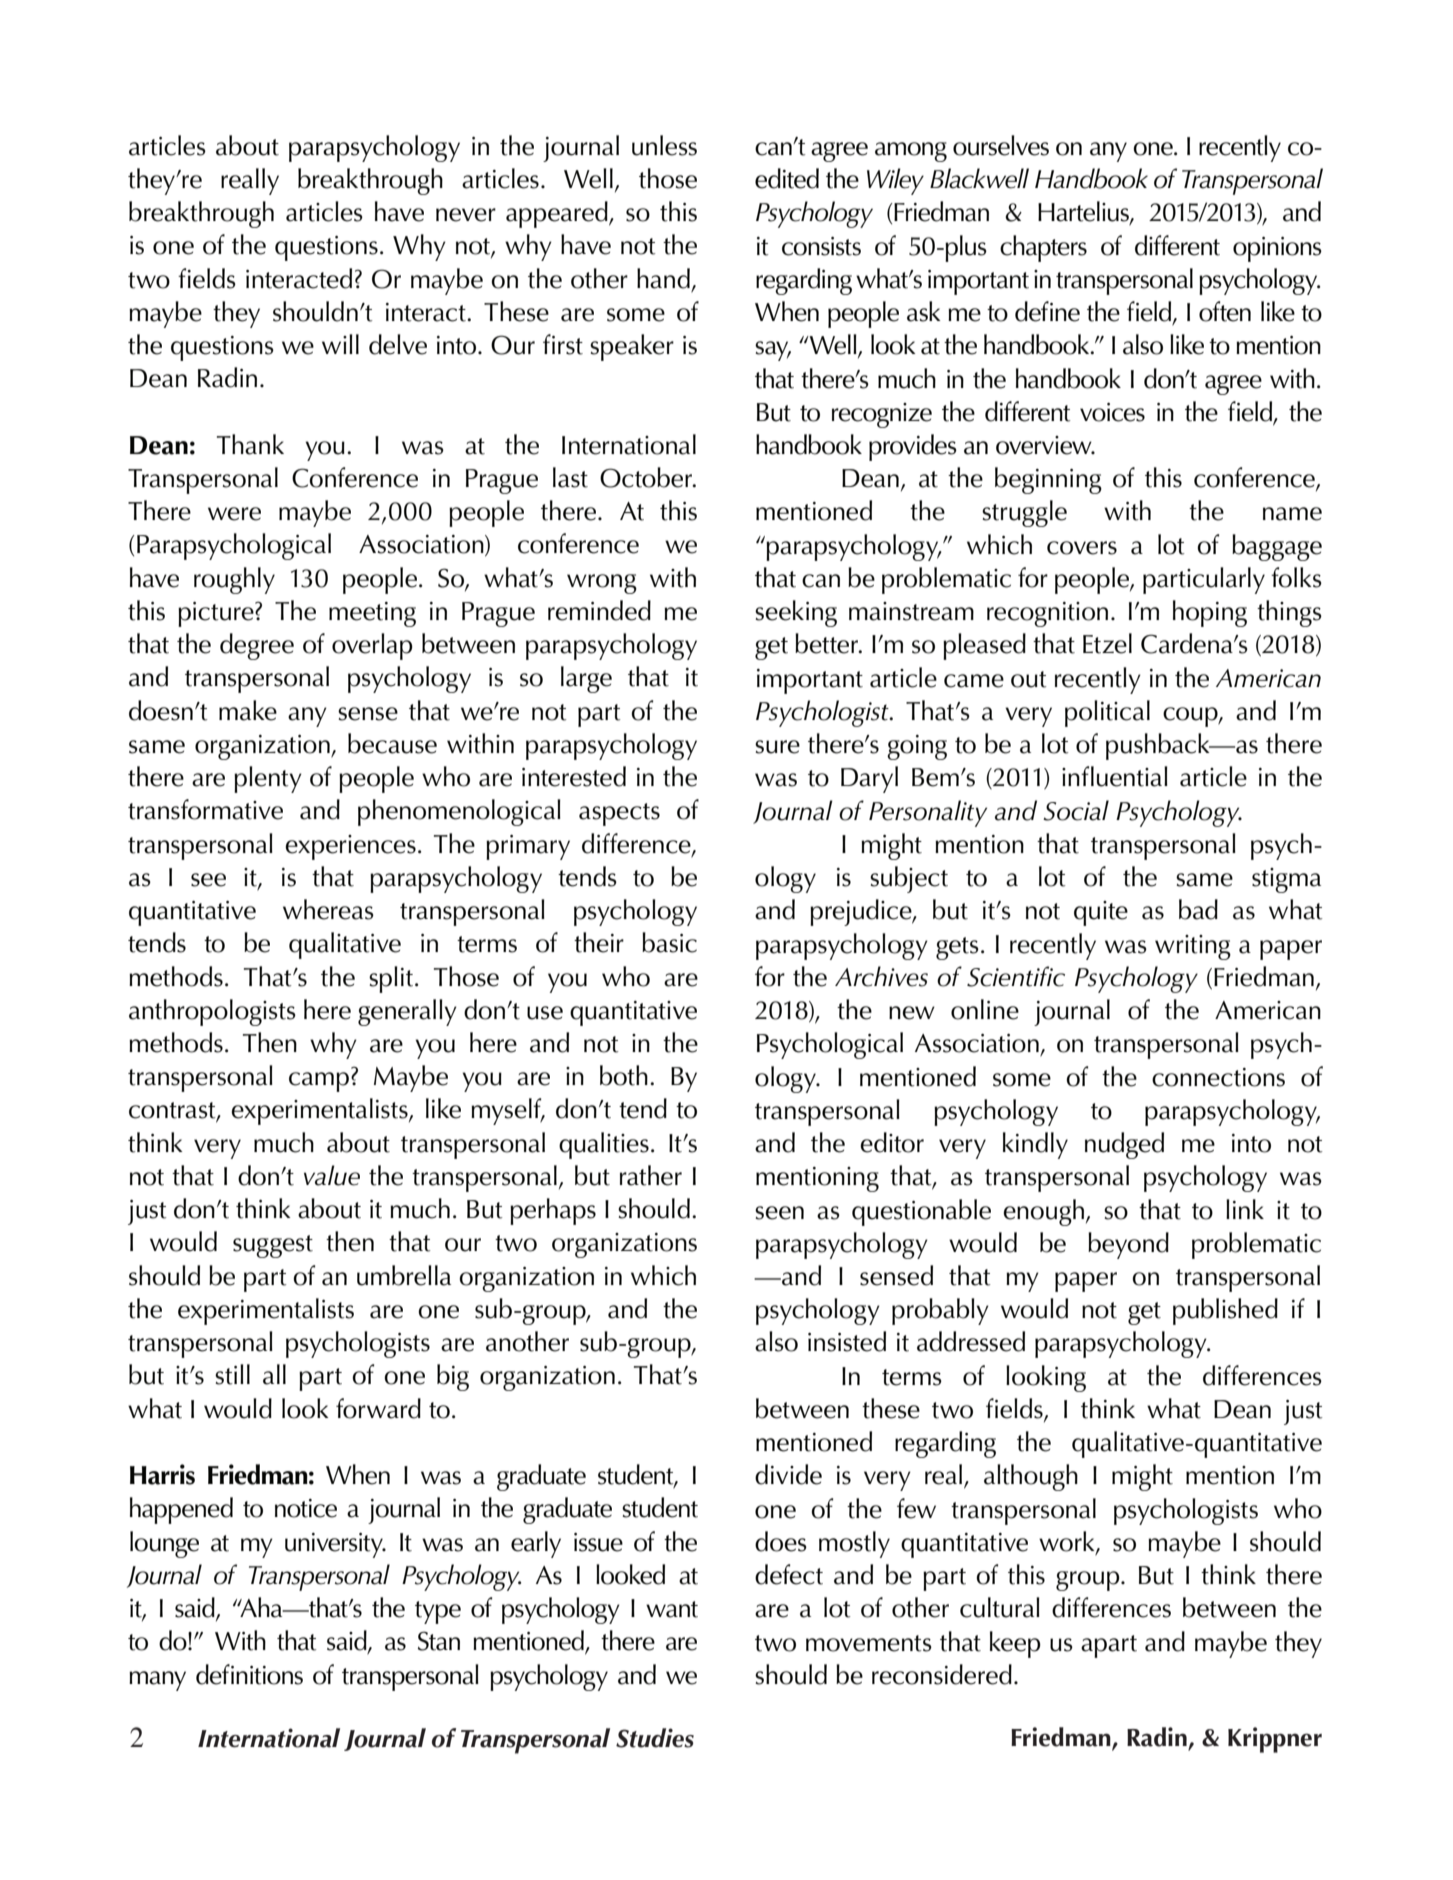 The height and width of the screenshot is (1880, 1453). Describe the element at coordinates (664, 145) in the screenshot. I see `unless` at that location.
